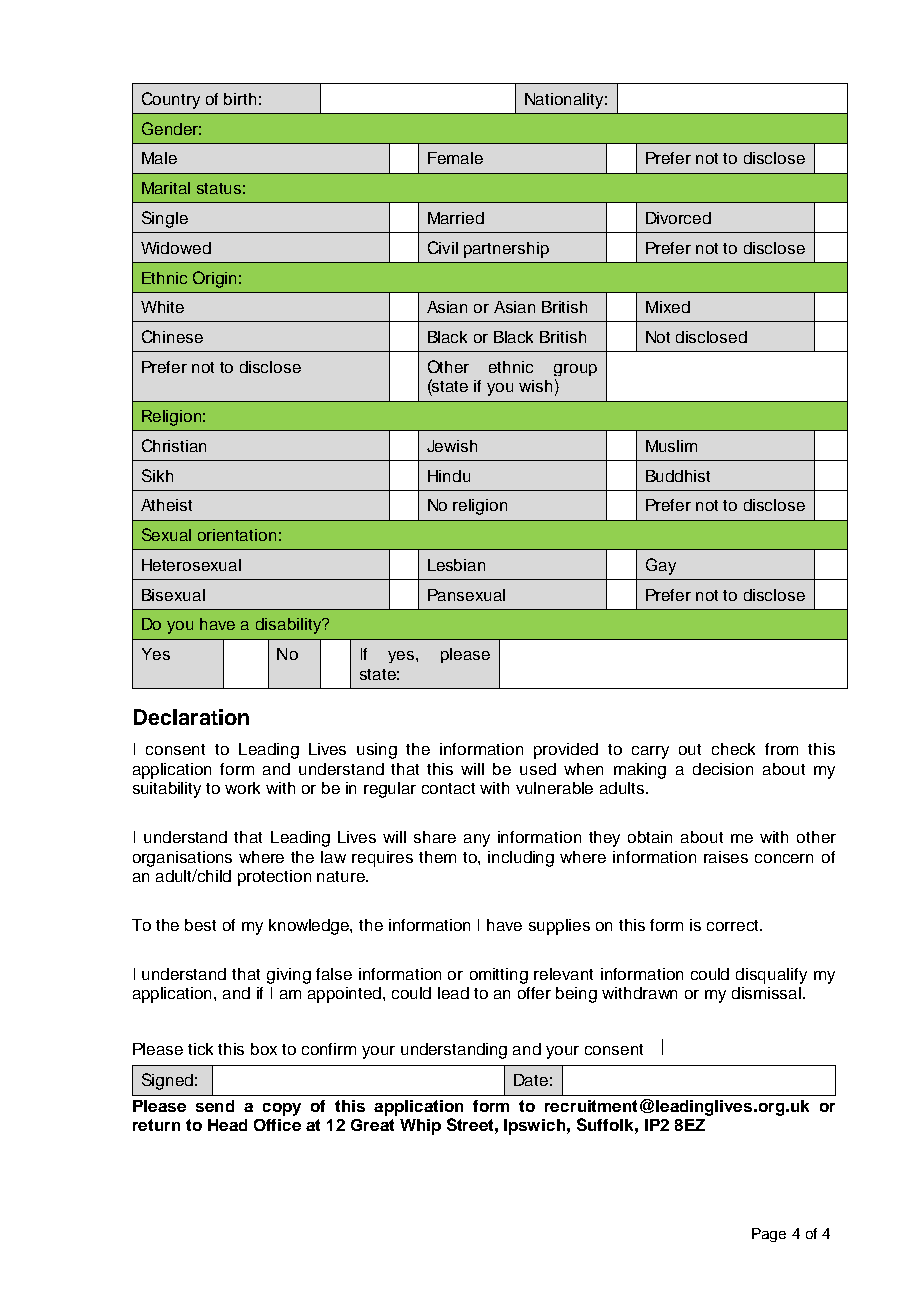 This page has width=924, height=1308. What do you see at coordinates (240, 99) in the page?
I see `birth` at bounding box center [240, 99].
